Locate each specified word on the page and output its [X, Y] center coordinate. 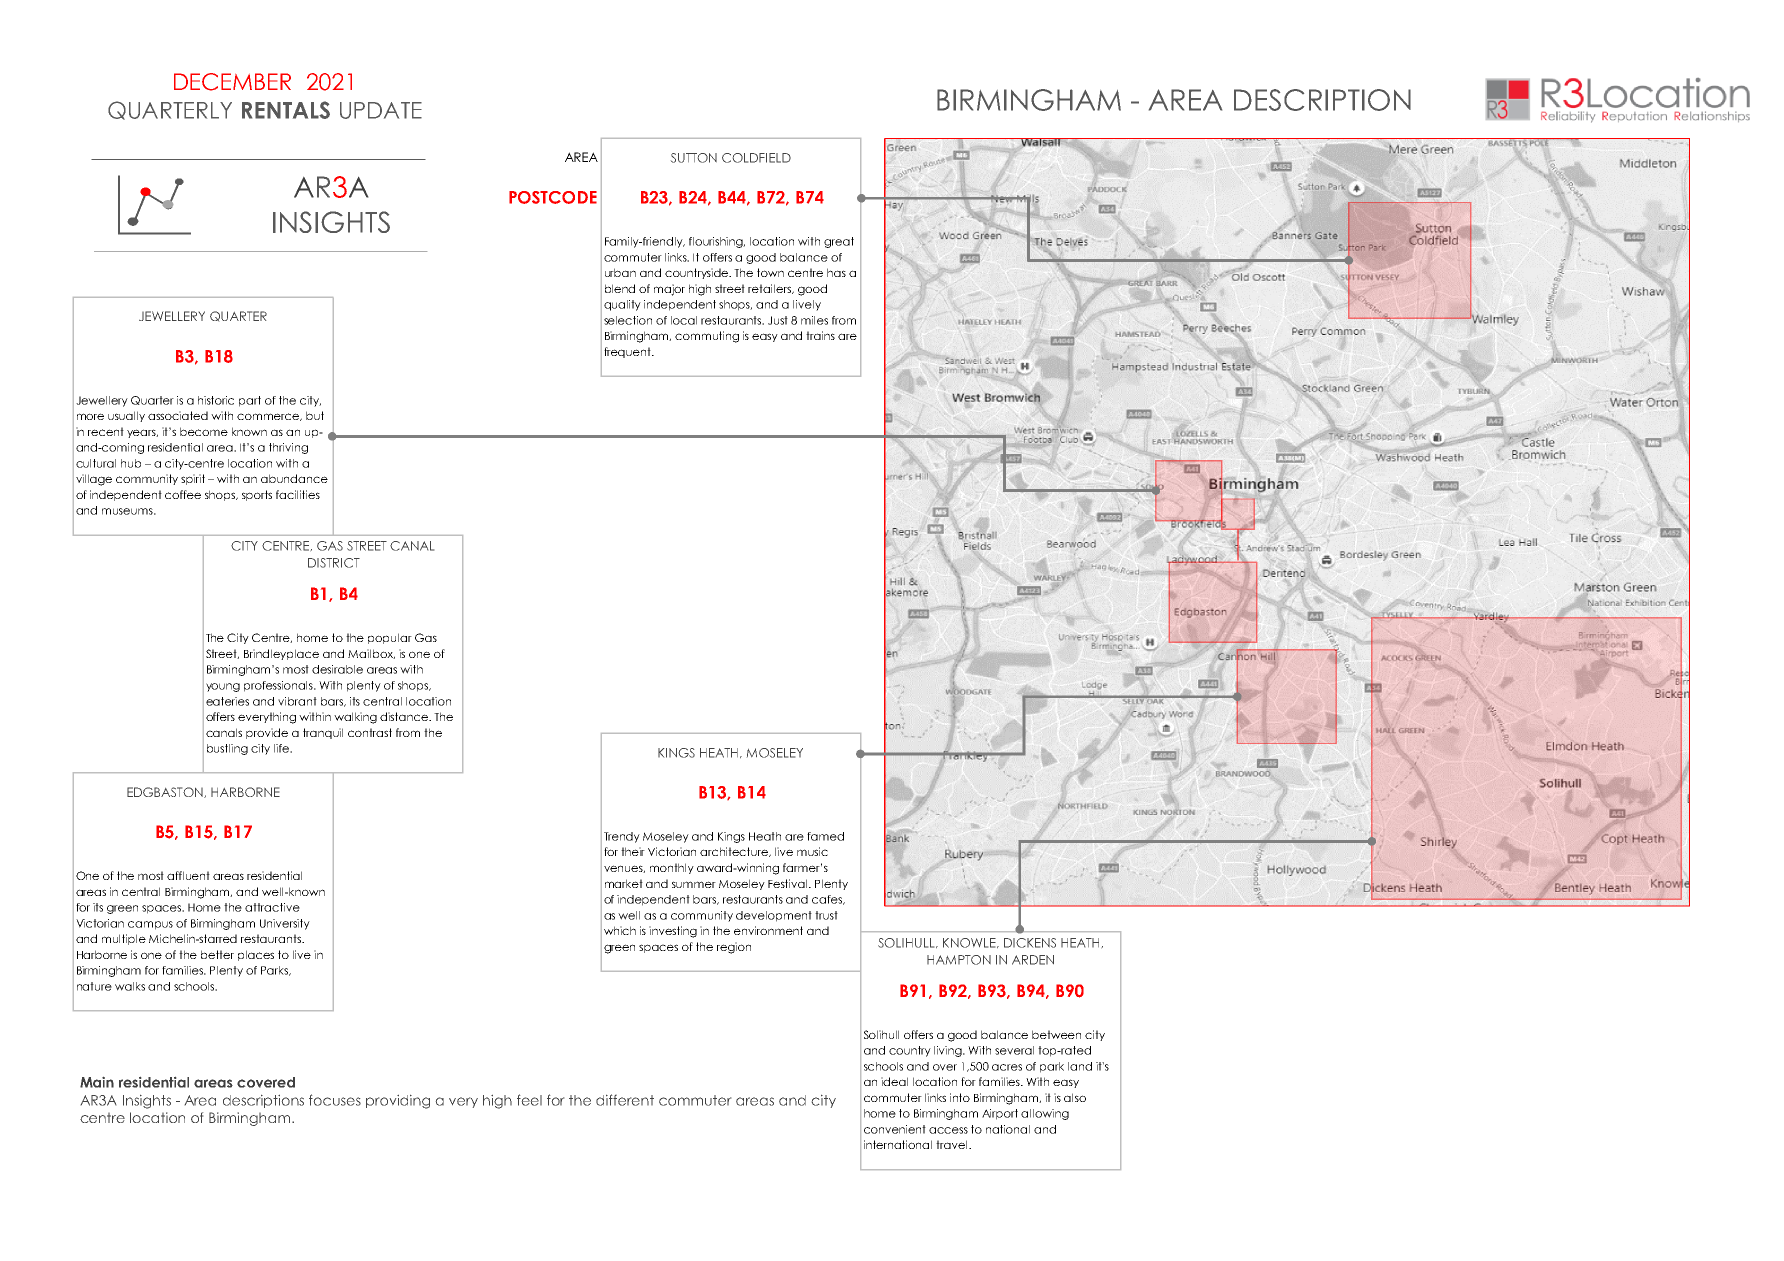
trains [820, 335]
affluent [188, 875]
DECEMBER [232, 82]
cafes [828, 900]
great [839, 242]
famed [825, 836]
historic [216, 400]
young [223, 687]
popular [390, 638]
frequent [628, 352]
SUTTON [694, 158]
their [633, 851]
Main [97, 1082]
